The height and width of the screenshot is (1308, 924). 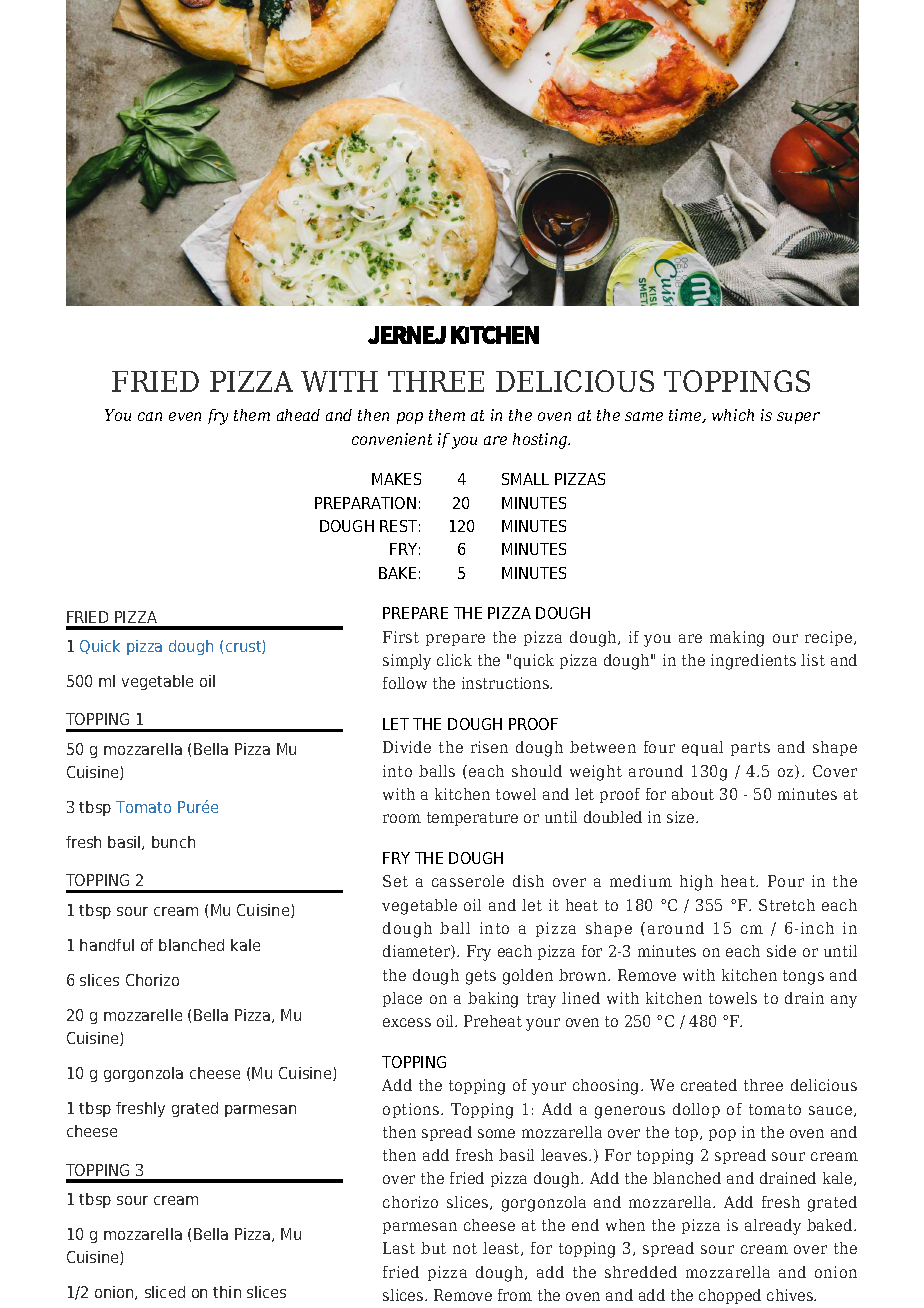 I want to click on sliced, so click(x=165, y=1292).
